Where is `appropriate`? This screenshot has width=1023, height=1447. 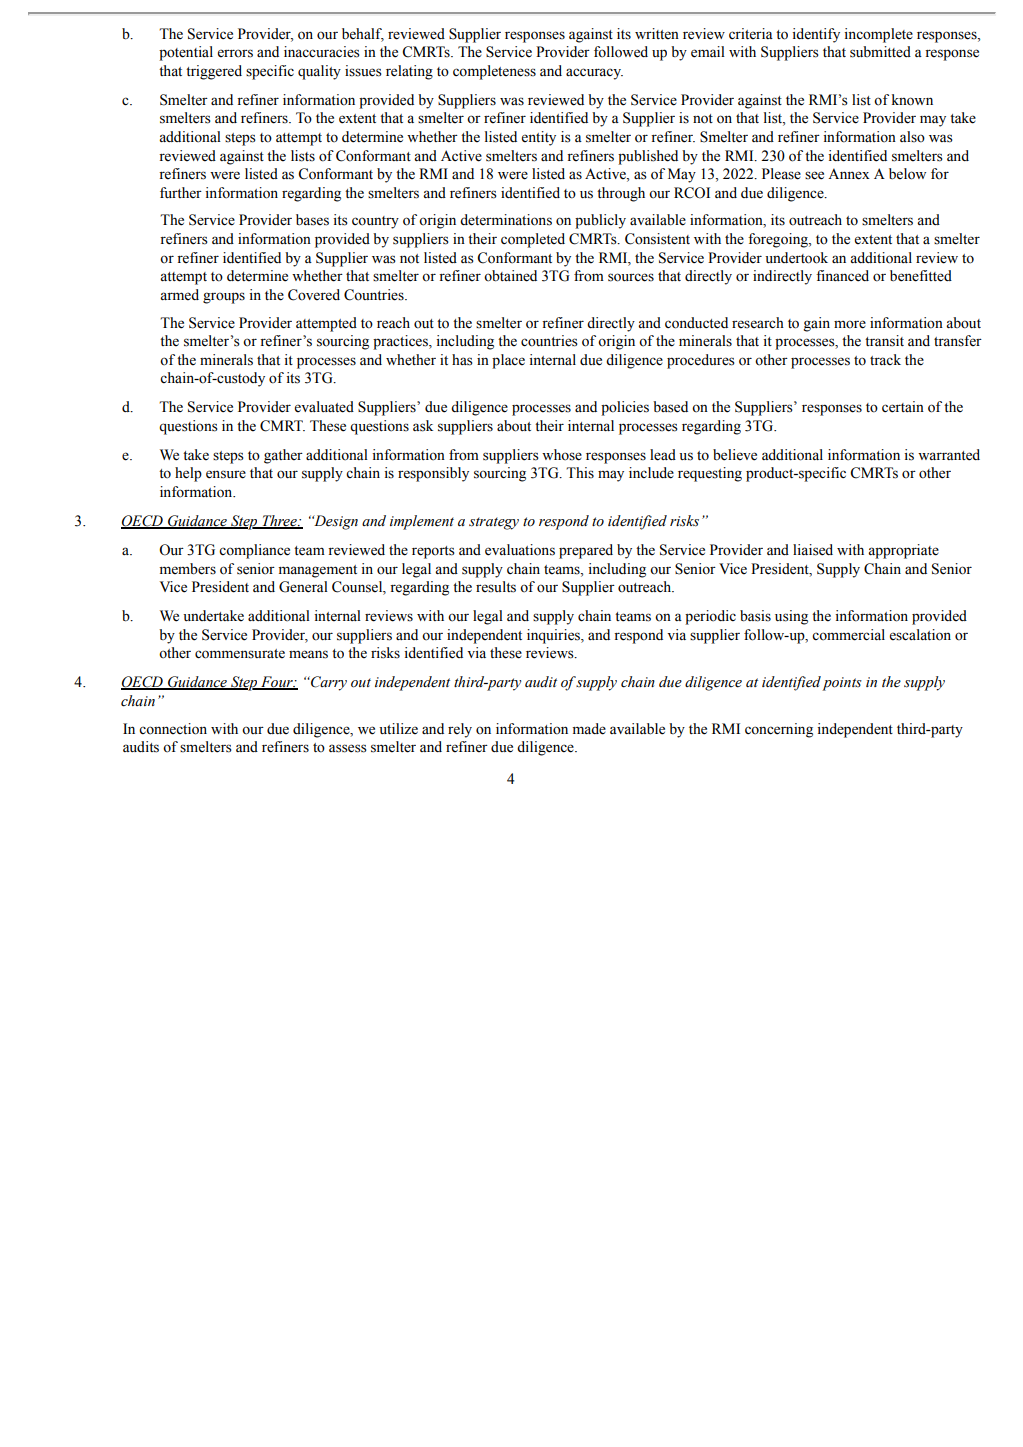
appropriate is located at coordinates (903, 551).
